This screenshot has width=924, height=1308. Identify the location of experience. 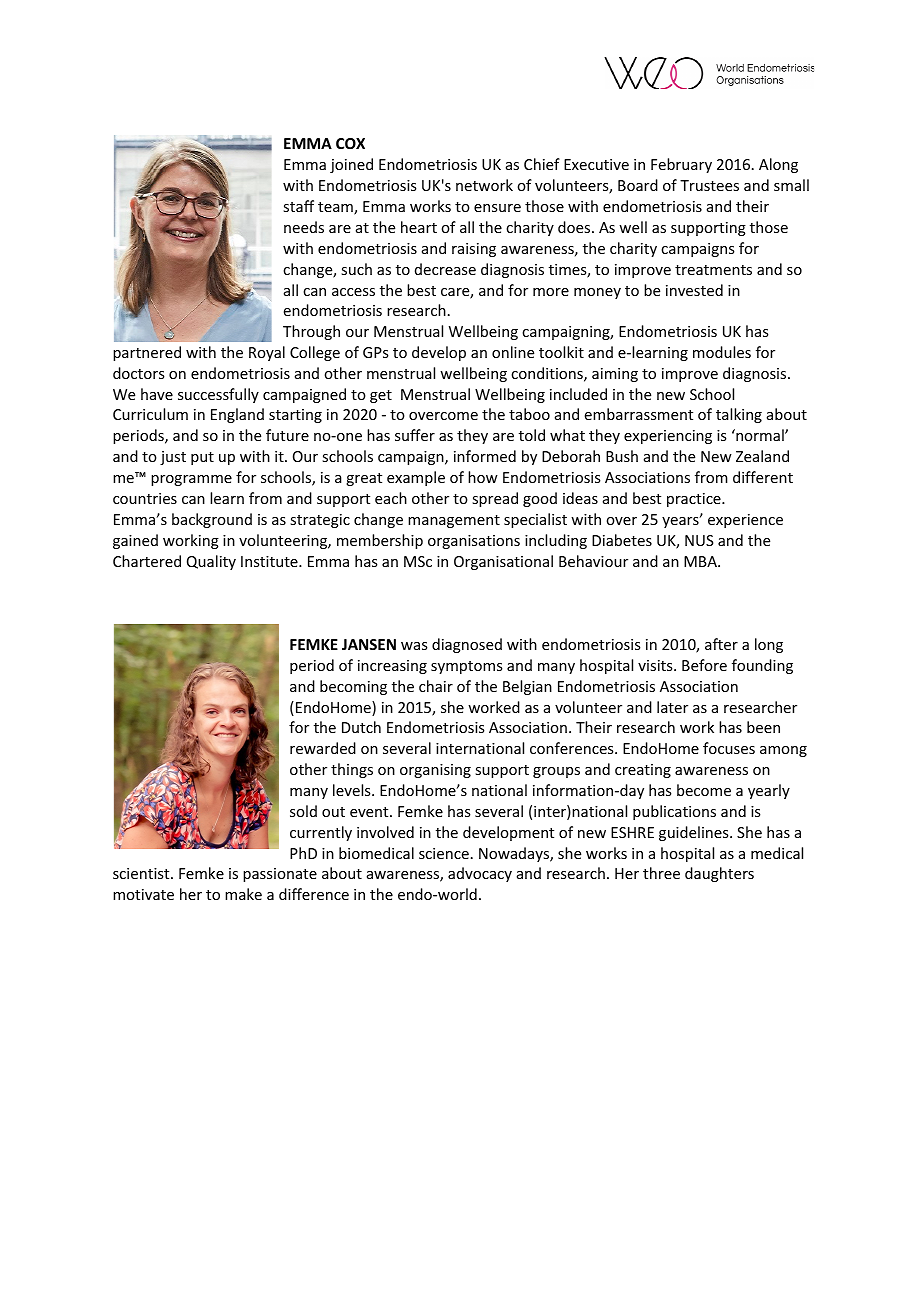
(745, 521).
